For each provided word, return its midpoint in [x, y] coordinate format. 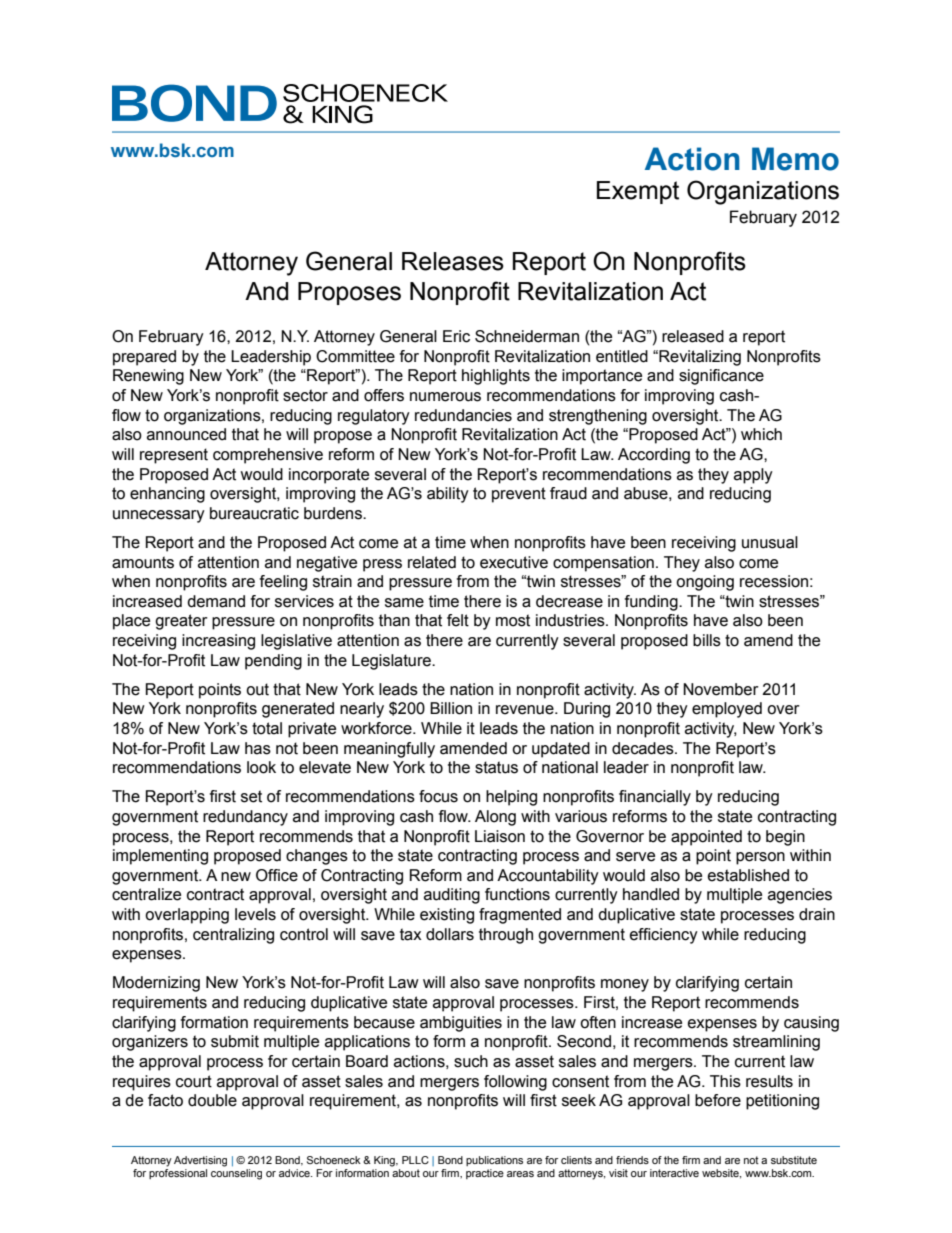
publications [494, 1161]
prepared [144, 358]
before [718, 1100]
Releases [453, 261]
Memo [795, 159]
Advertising [200, 1161]
